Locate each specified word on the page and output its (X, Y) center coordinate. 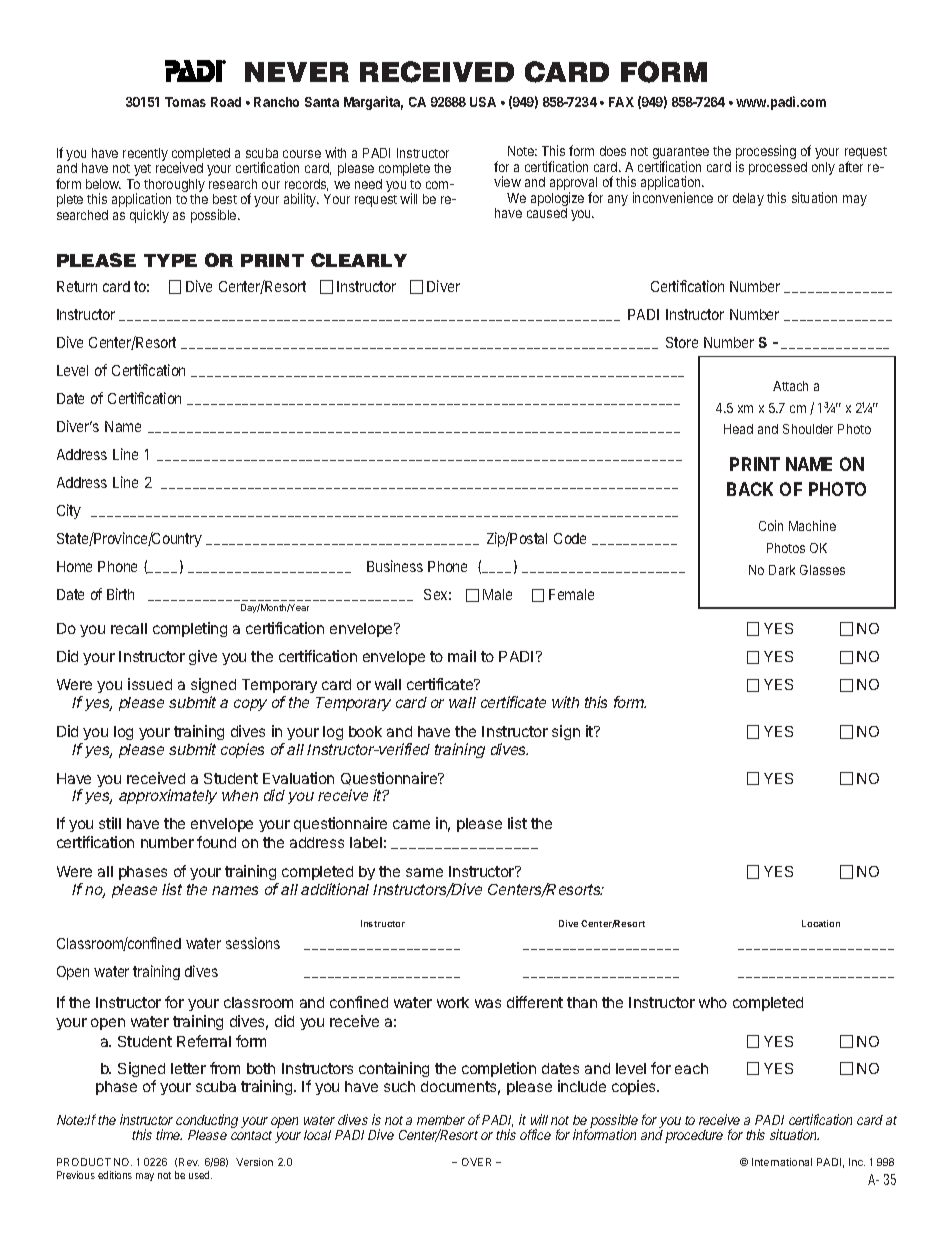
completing (190, 629)
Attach (790, 386)
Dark (782, 570)
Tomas (185, 102)
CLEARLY (359, 260)
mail (462, 656)
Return (77, 286)
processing (766, 153)
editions (115, 1175)
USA (483, 102)
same (424, 872)
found (216, 842)
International (782, 1162)
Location (821, 923)
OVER (476, 1162)
